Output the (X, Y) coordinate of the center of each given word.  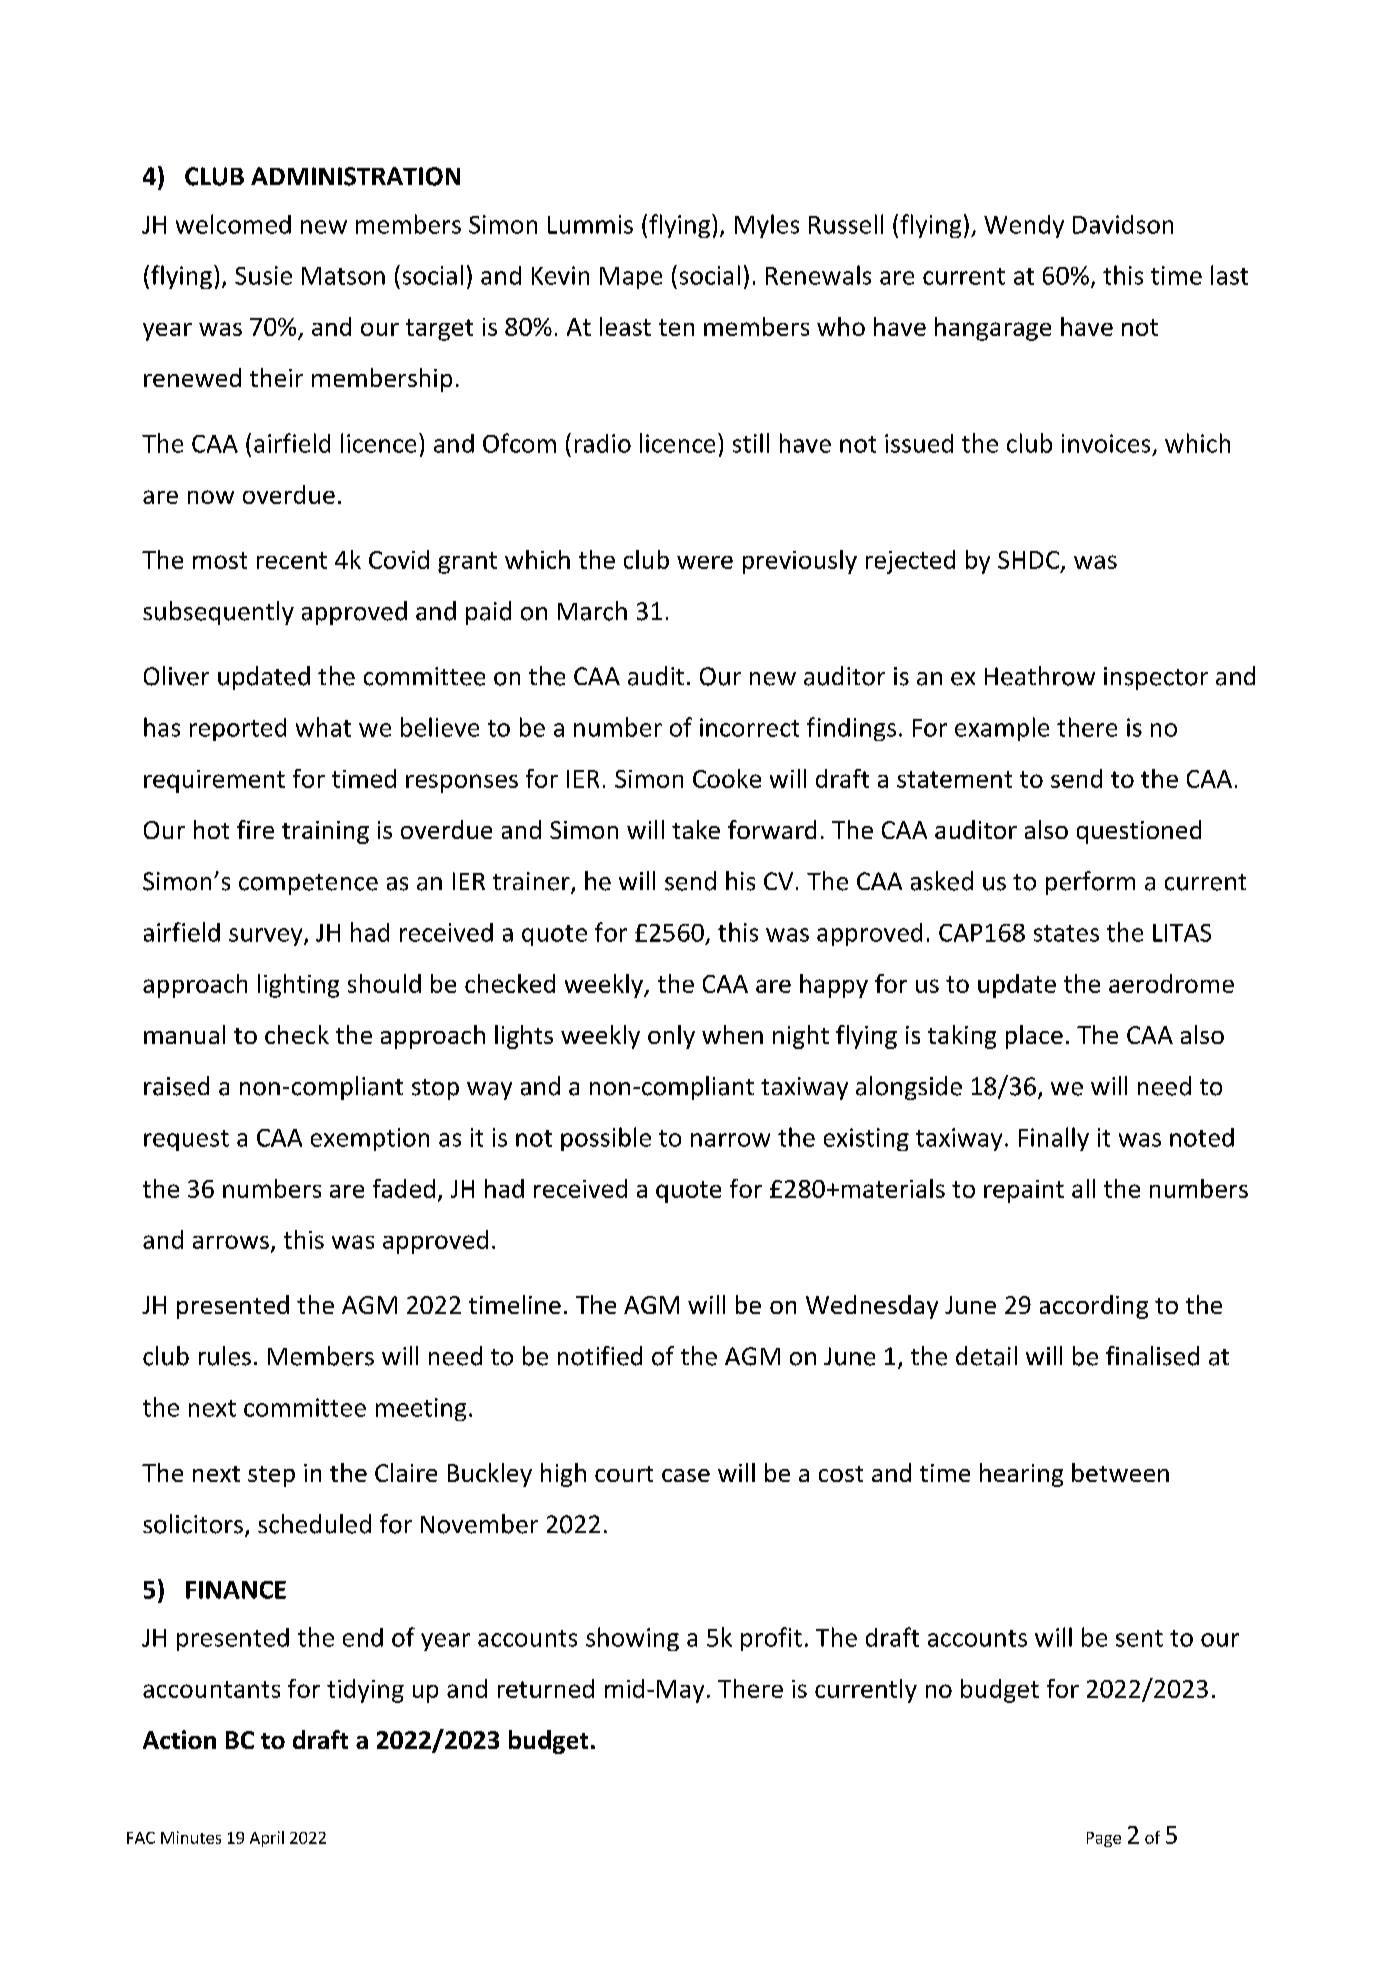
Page (1104, 1839)
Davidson (1123, 224)
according (1094, 1307)
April (267, 1839)
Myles (767, 226)
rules (225, 1356)
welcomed (233, 224)
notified (600, 1356)
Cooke (727, 778)
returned (546, 1688)
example (1002, 729)
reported (238, 729)
